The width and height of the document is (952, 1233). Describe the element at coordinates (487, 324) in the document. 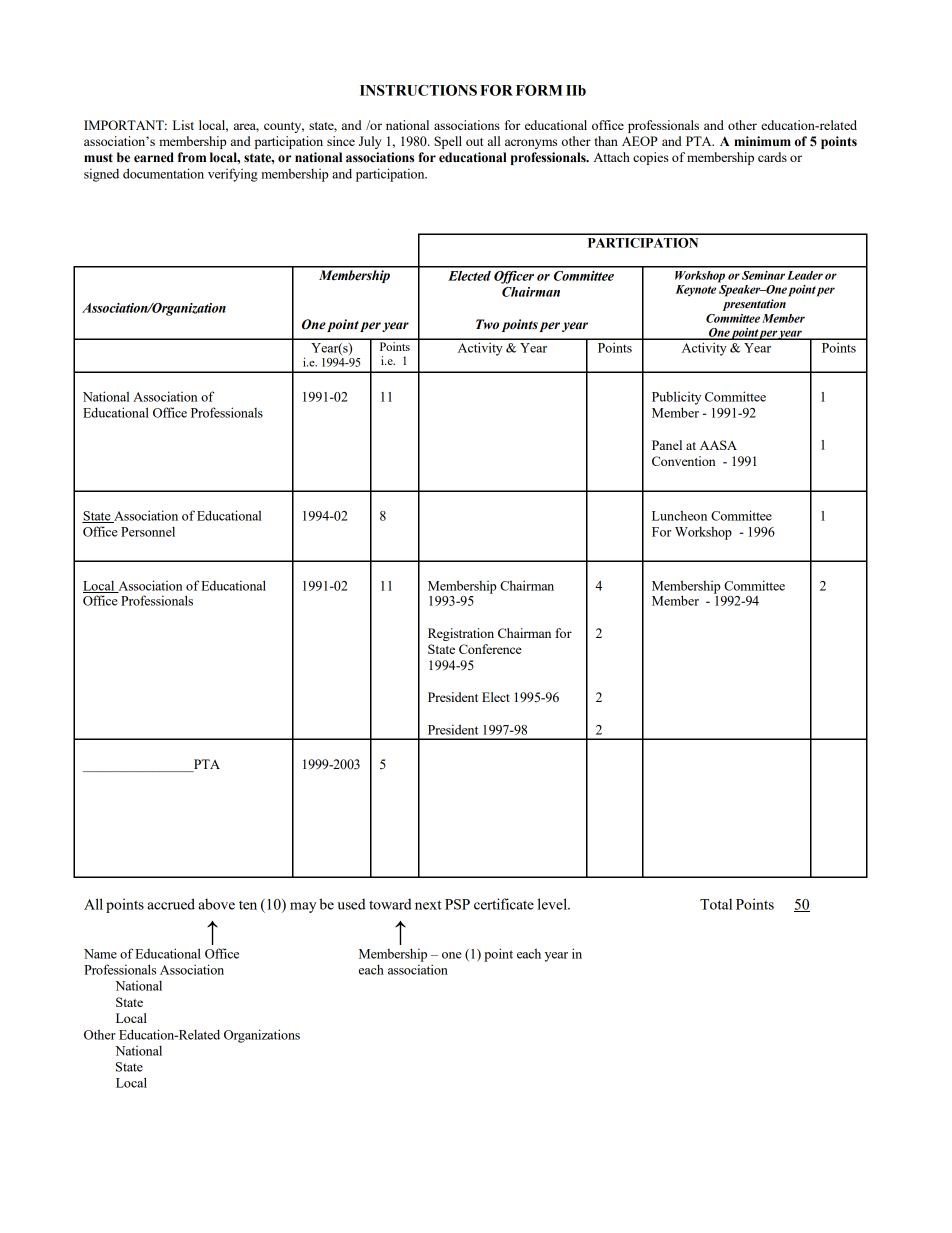

I see `Two` at that location.
